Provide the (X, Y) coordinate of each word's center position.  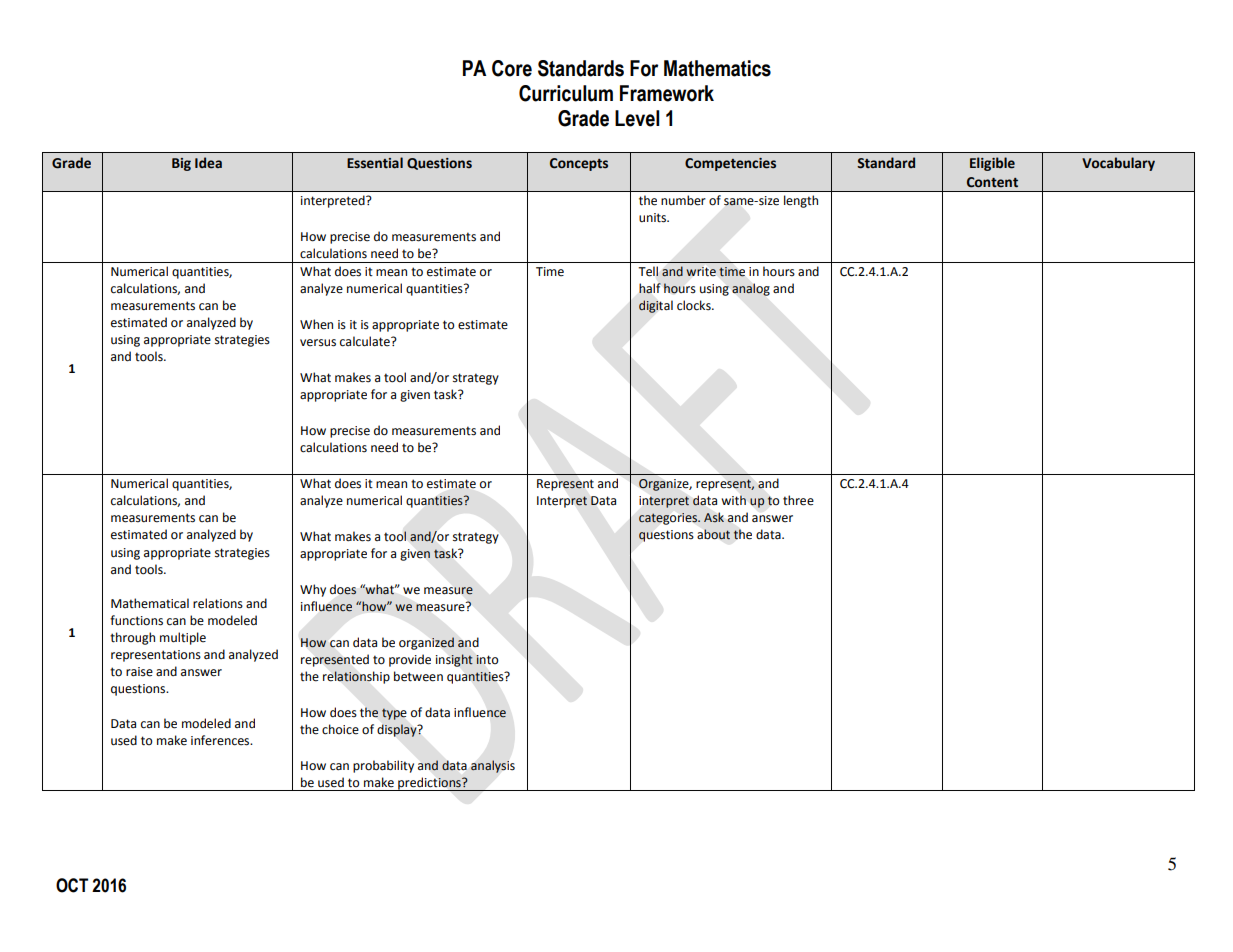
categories (669, 519)
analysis (493, 766)
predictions (429, 784)
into (487, 660)
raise (139, 672)
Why (313, 590)
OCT (72, 885)
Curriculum (566, 93)
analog (751, 290)
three (798, 500)
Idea (208, 163)
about (713, 534)
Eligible (992, 164)
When (316, 324)
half (650, 288)
